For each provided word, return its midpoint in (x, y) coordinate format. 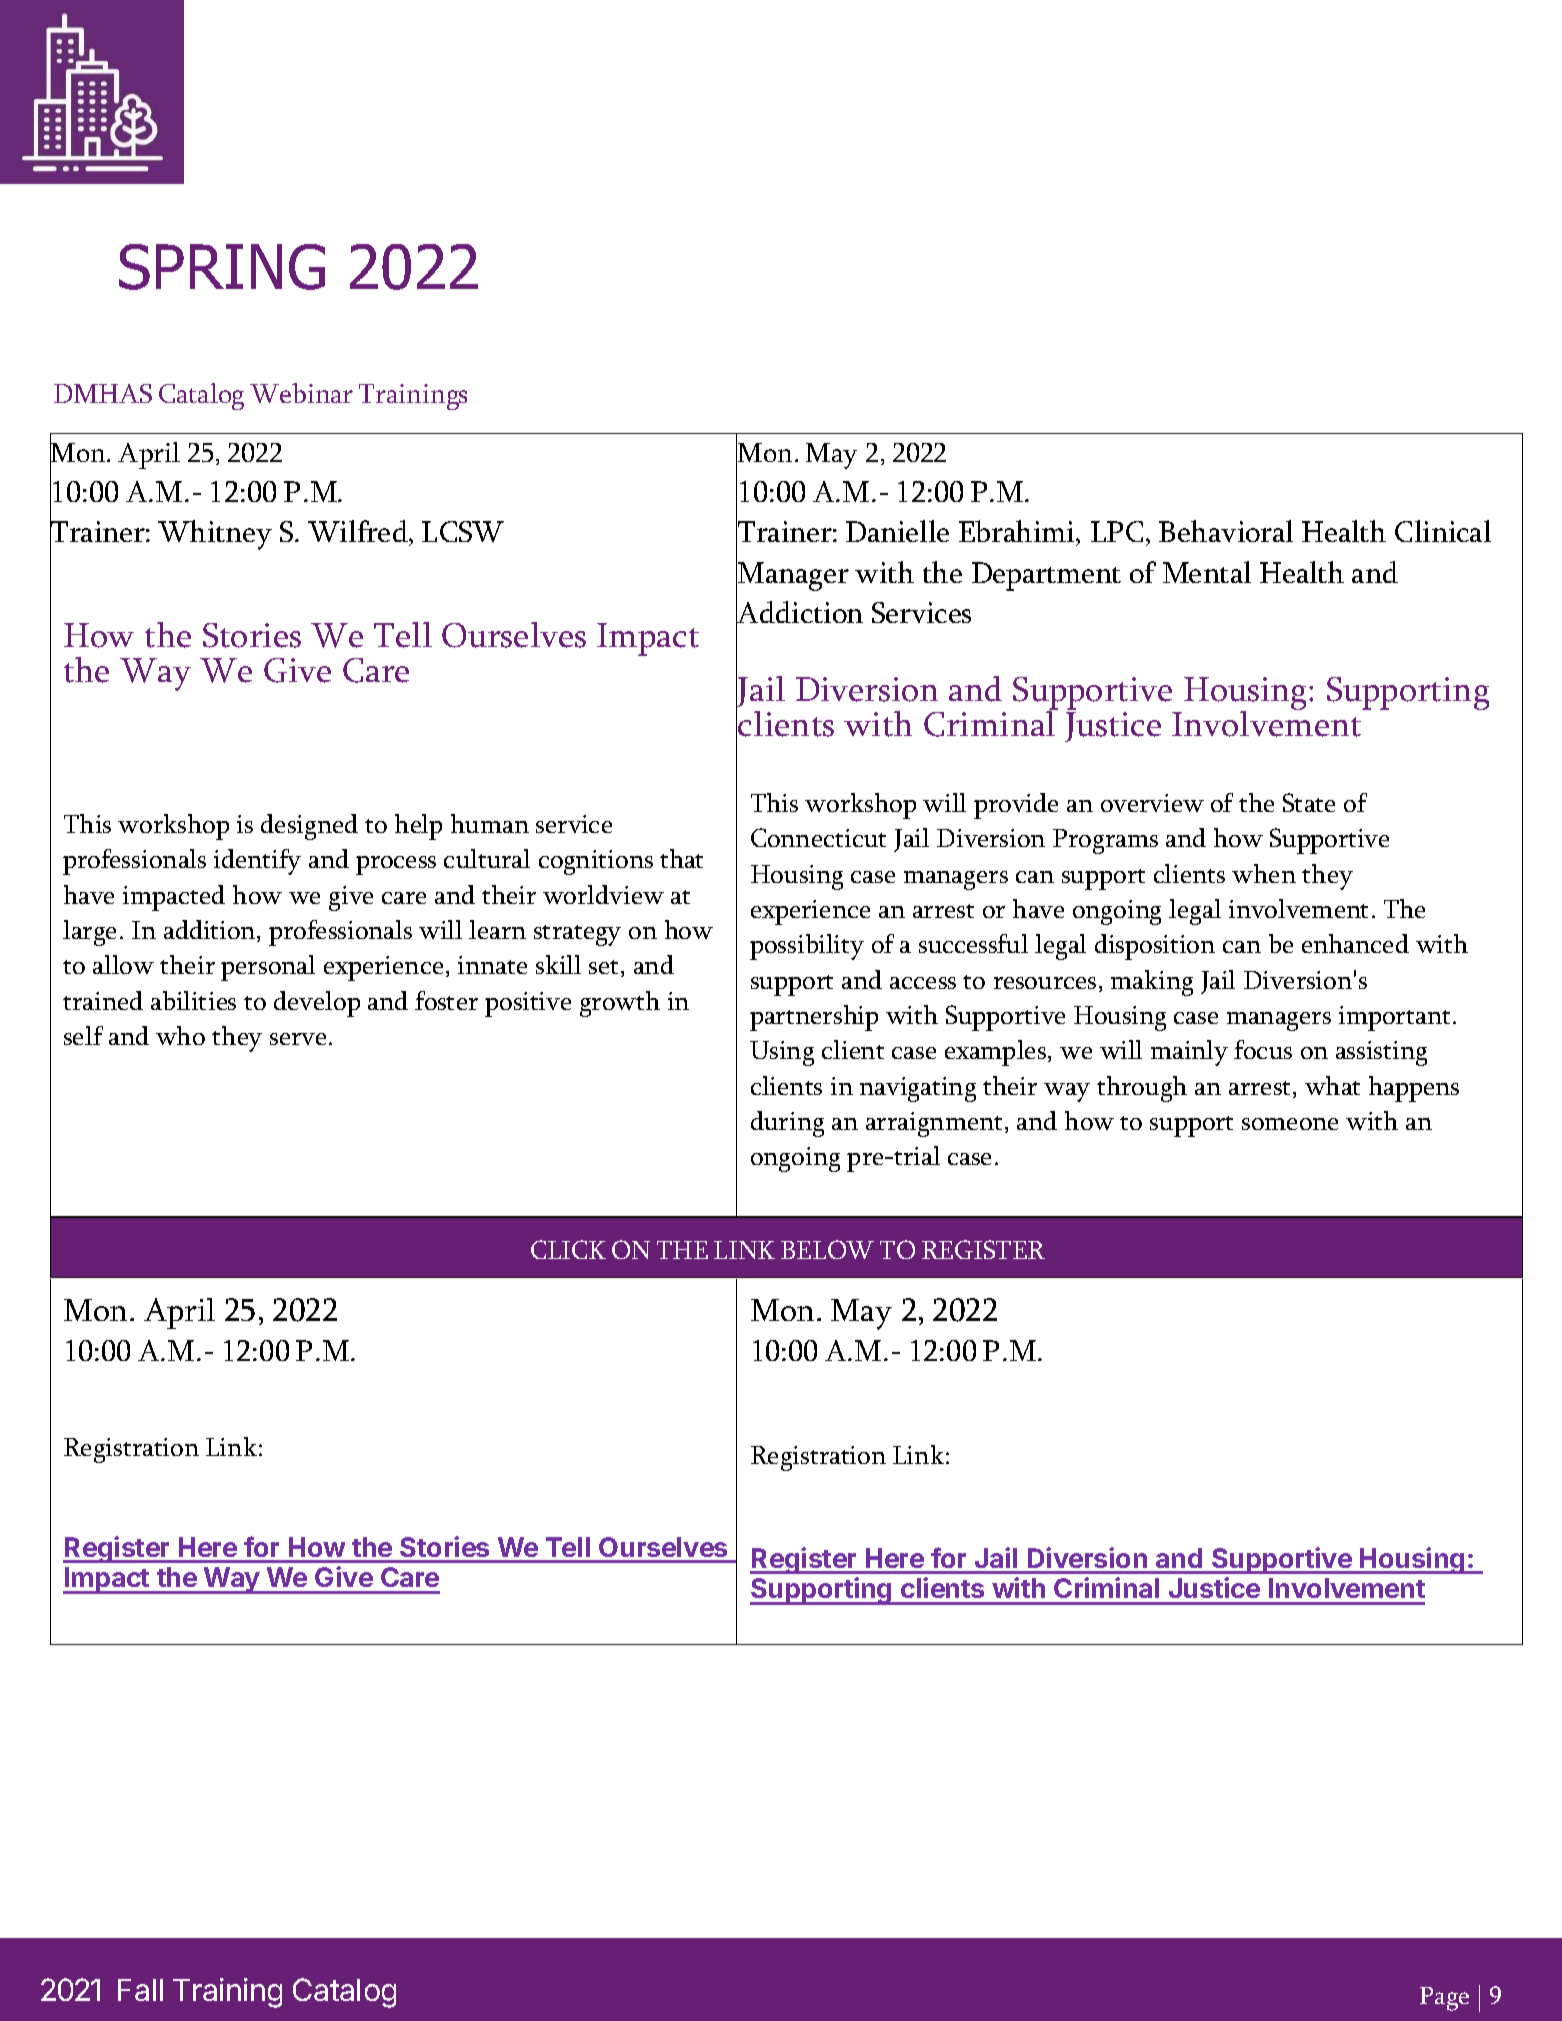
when (1264, 873)
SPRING (222, 267)
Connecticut (818, 837)
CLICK (568, 1249)
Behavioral (1226, 531)
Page (1444, 1999)
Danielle (897, 531)
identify (257, 862)
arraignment (934, 1124)
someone (1290, 1124)
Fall (140, 1990)
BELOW (827, 1249)
